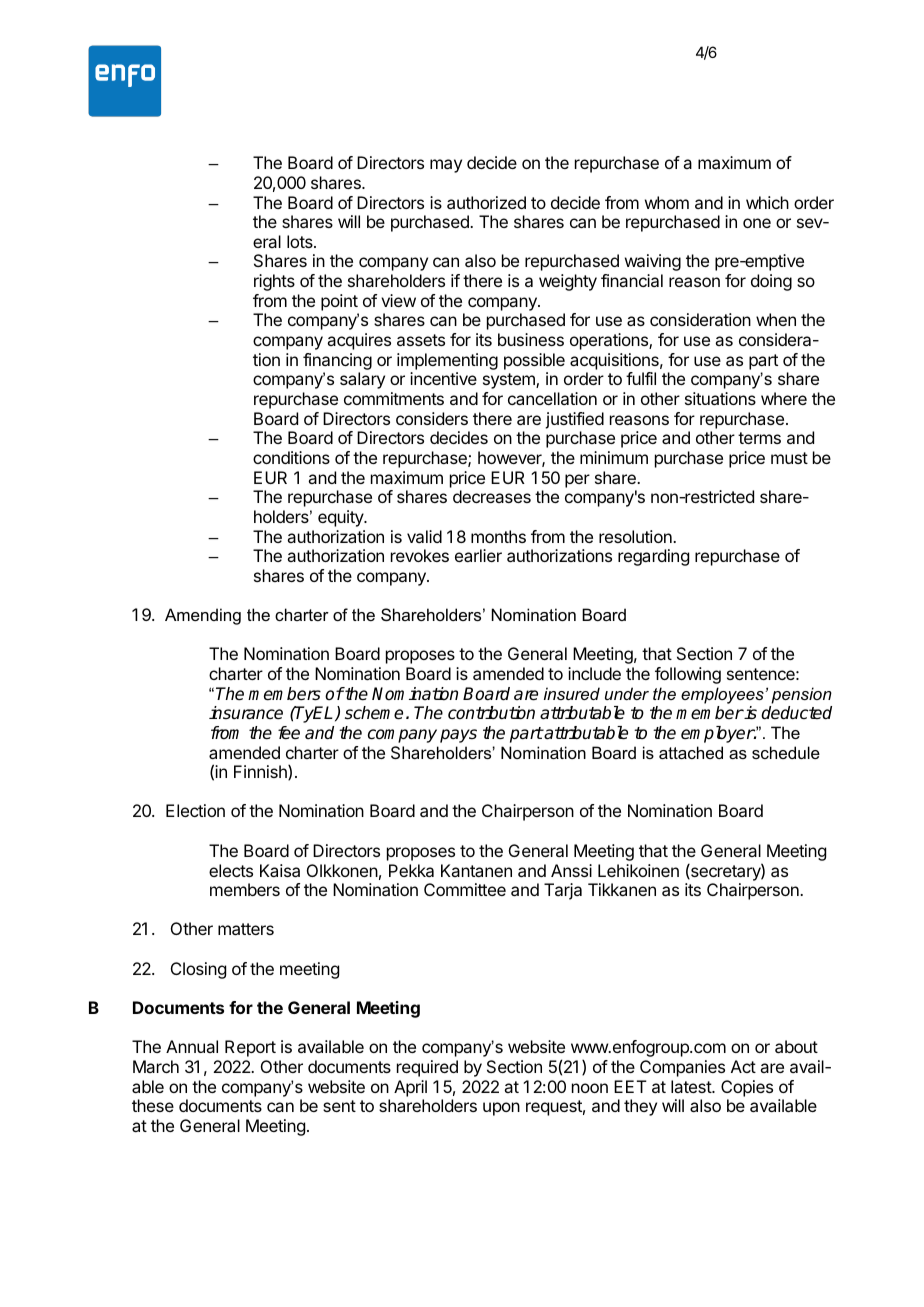  I want to click on rights, so click(274, 282).
